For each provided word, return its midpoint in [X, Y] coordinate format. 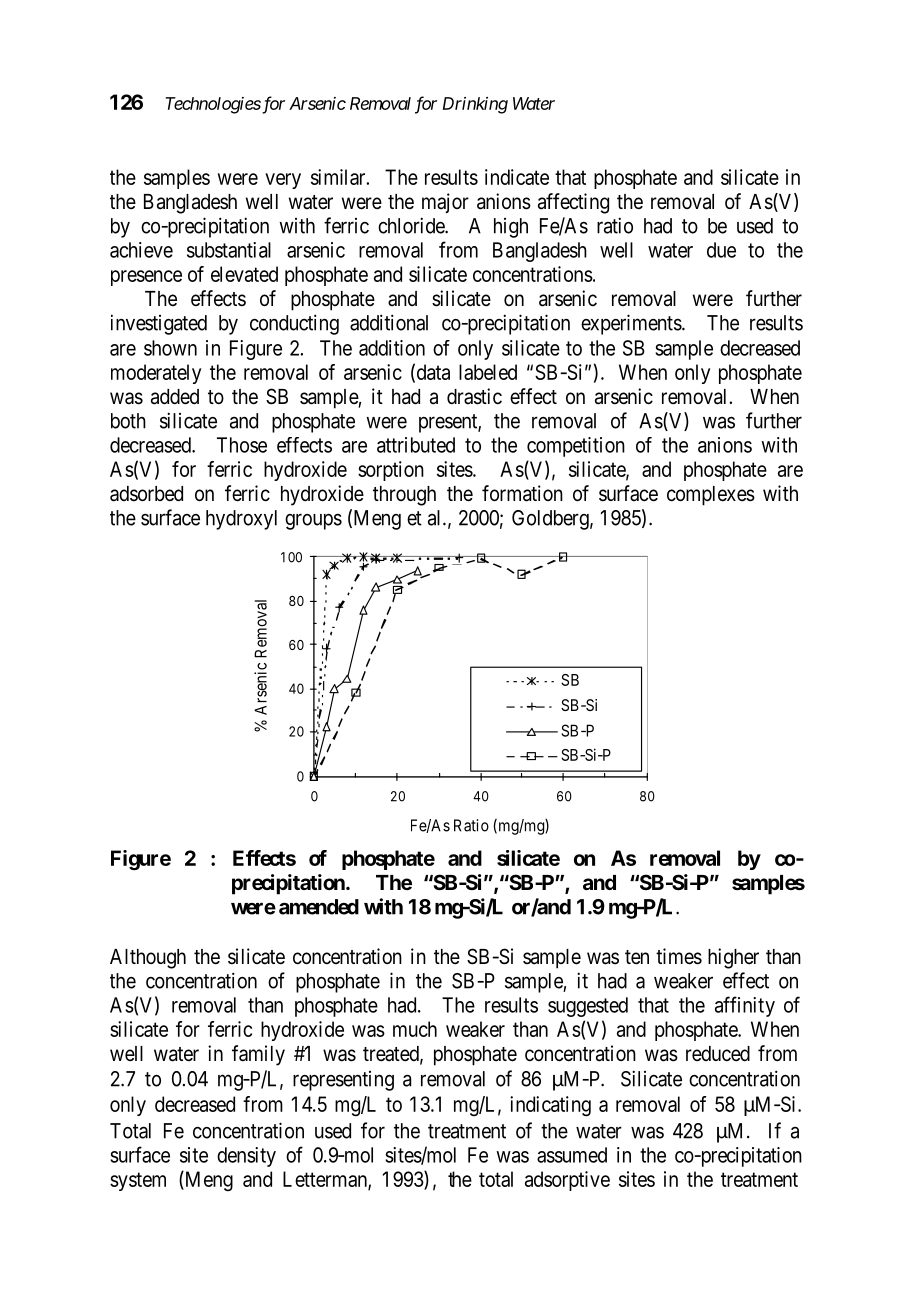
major [445, 203]
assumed [572, 1155]
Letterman [326, 1180]
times [679, 956]
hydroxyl [241, 520]
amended [319, 907]
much [415, 1029]
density [246, 1157]
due [721, 250]
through [404, 496]
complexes [711, 496]
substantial [229, 250]
